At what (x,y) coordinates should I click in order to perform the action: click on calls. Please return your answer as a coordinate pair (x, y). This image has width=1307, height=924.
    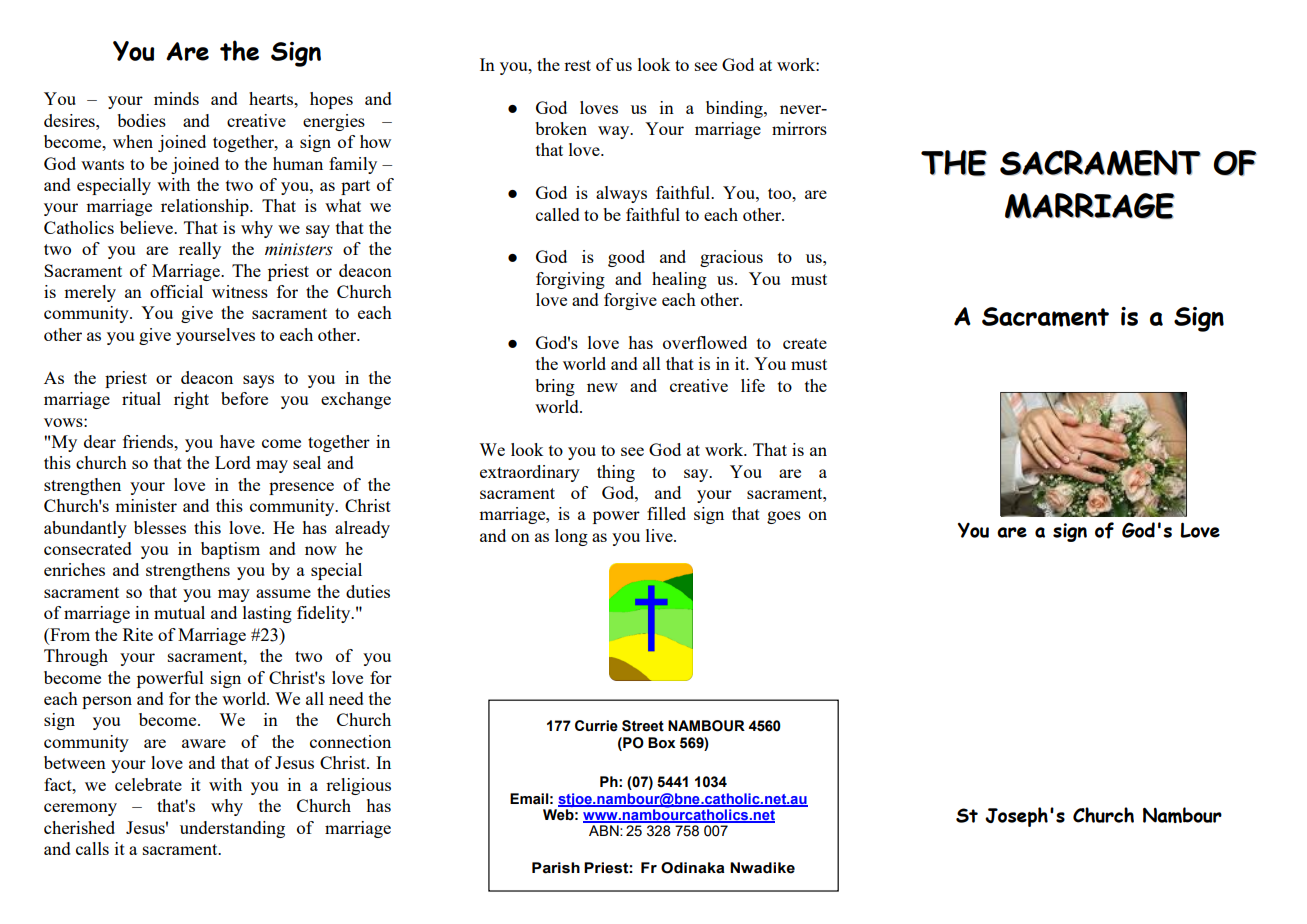
    Looking at the image, I should click on (92, 848).
